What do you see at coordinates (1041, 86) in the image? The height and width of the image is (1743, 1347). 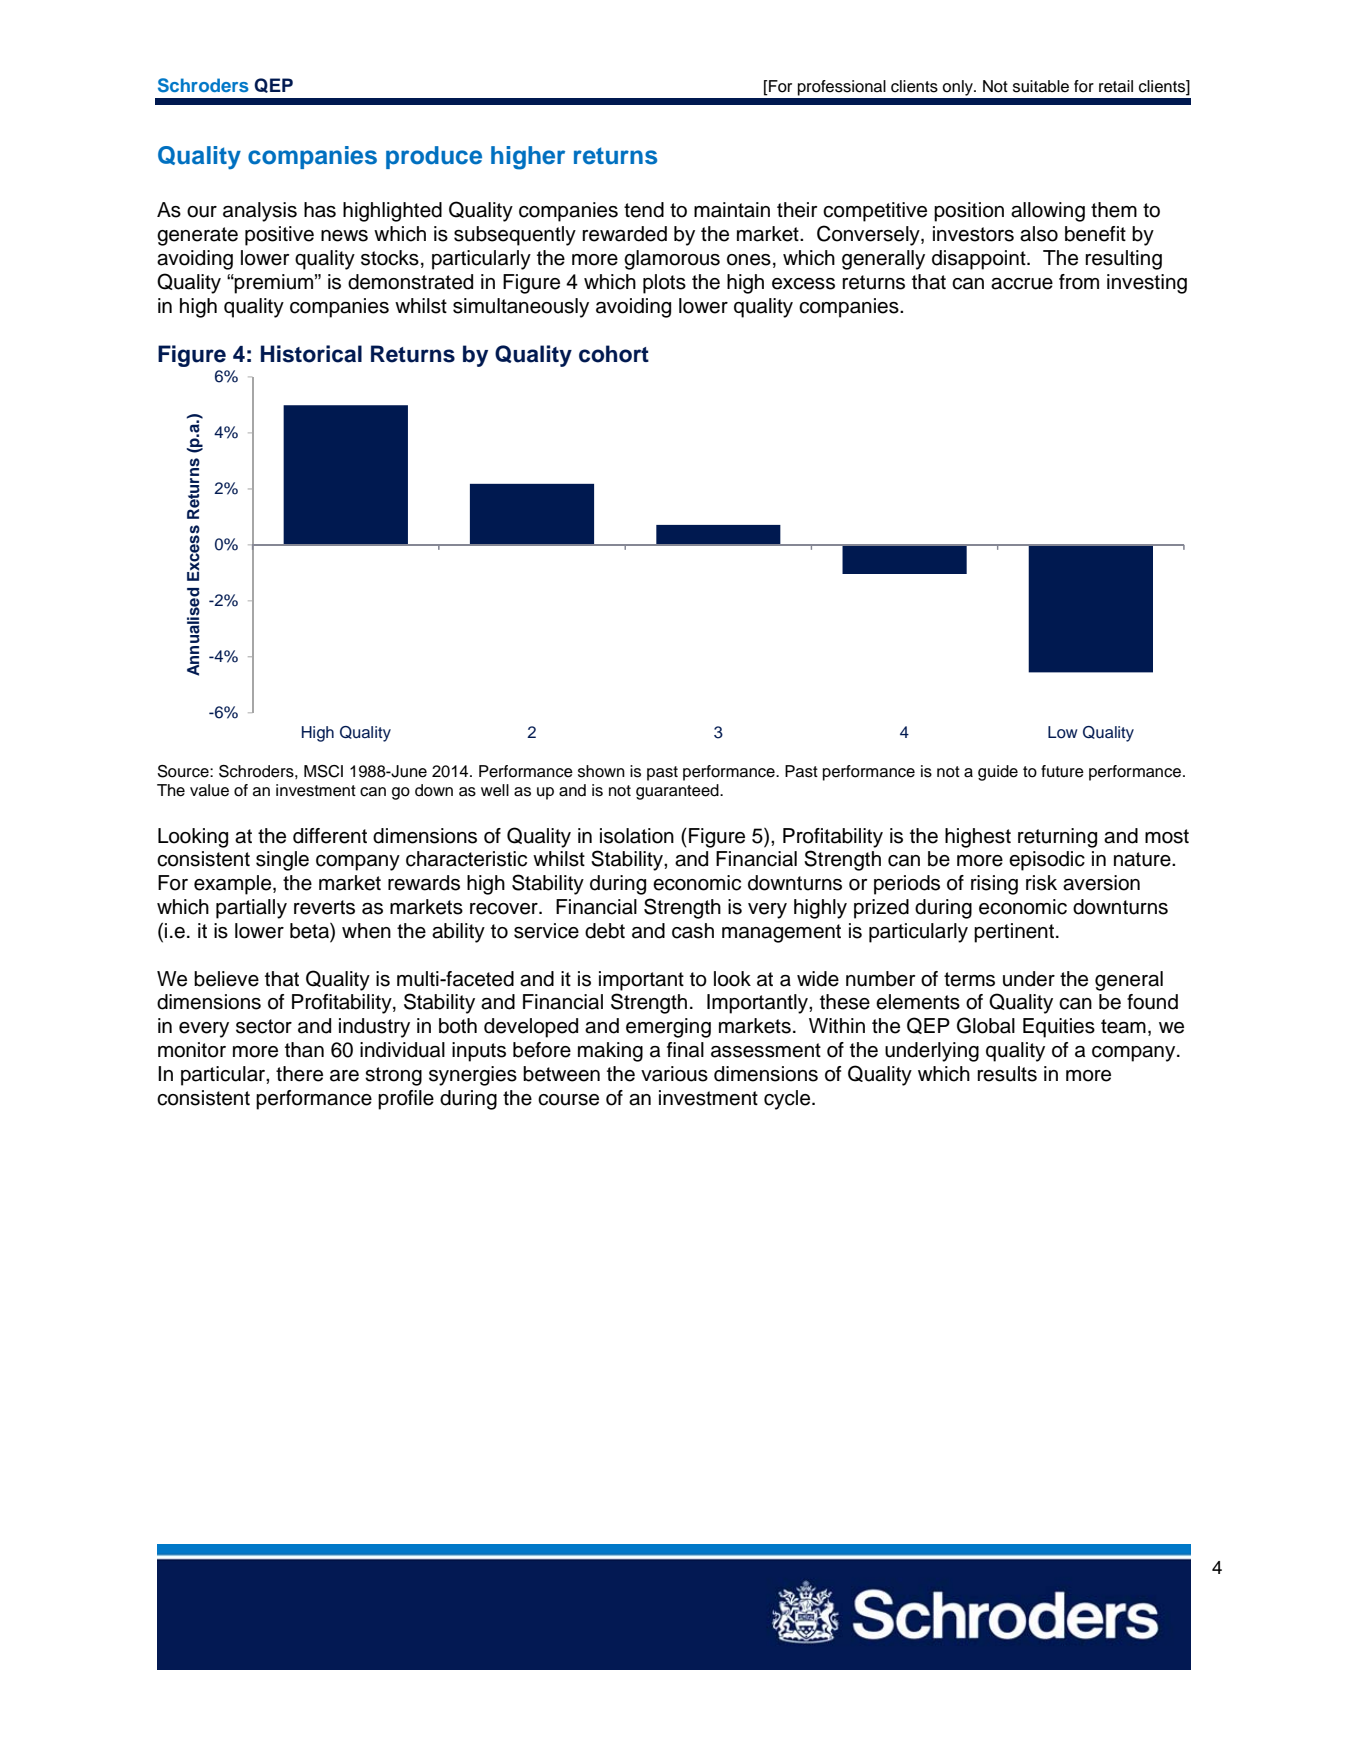 I see `suitable` at bounding box center [1041, 86].
